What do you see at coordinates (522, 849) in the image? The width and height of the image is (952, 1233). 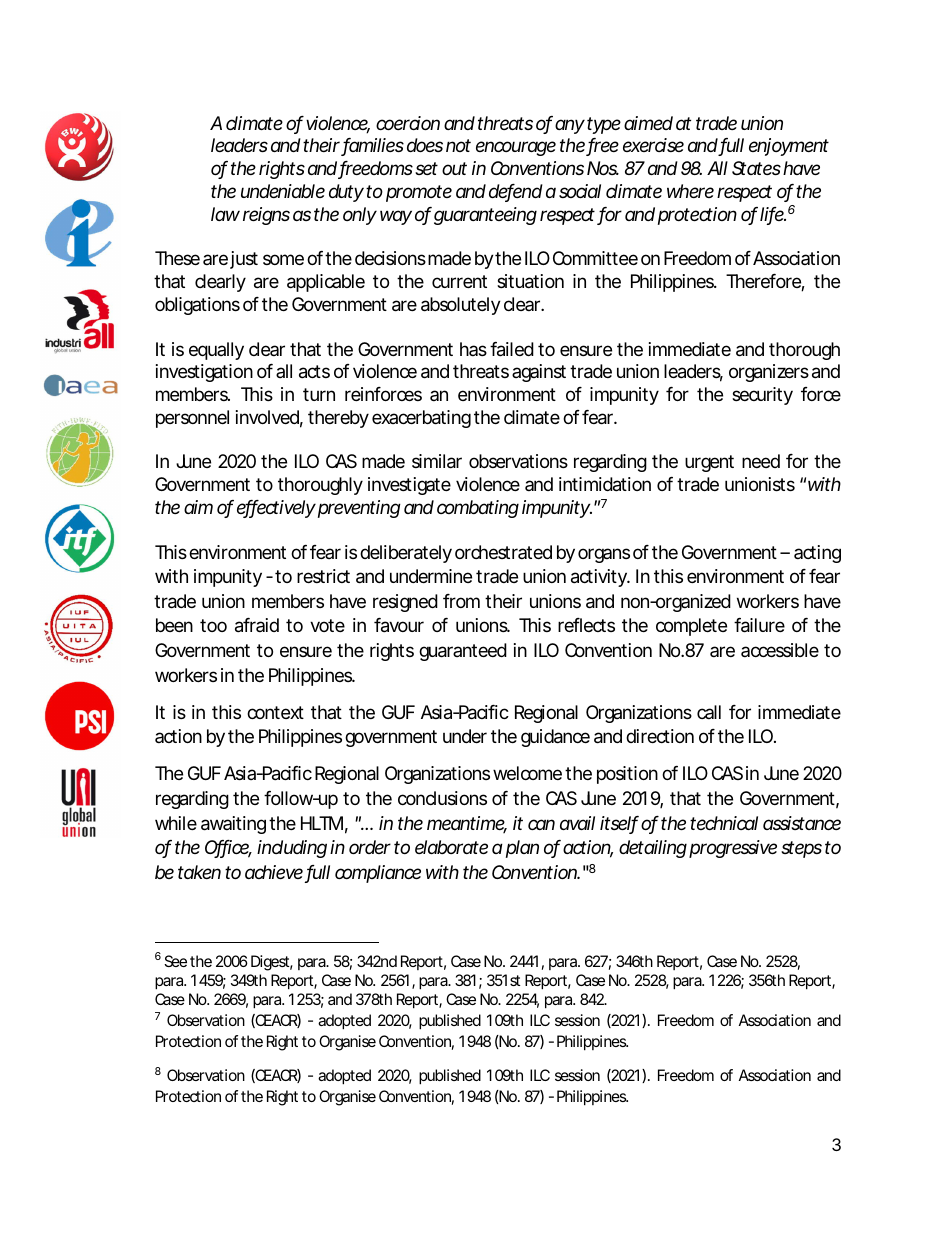 I see `plan` at bounding box center [522, 849].
